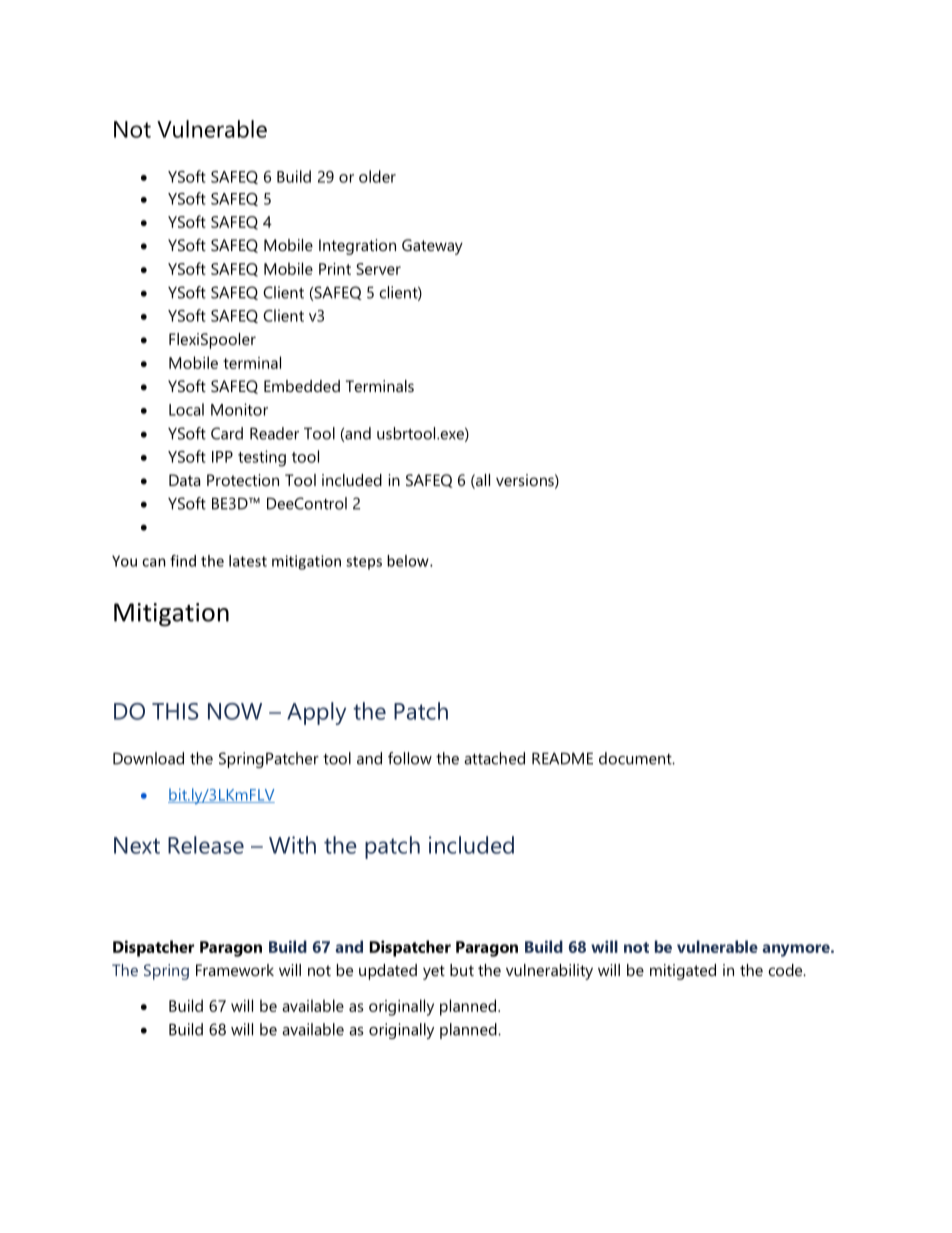 The width and height of the image is (952, 1233). Describe the element at coordinates (302, 386) in the image. I see `Embedded` at that location.
